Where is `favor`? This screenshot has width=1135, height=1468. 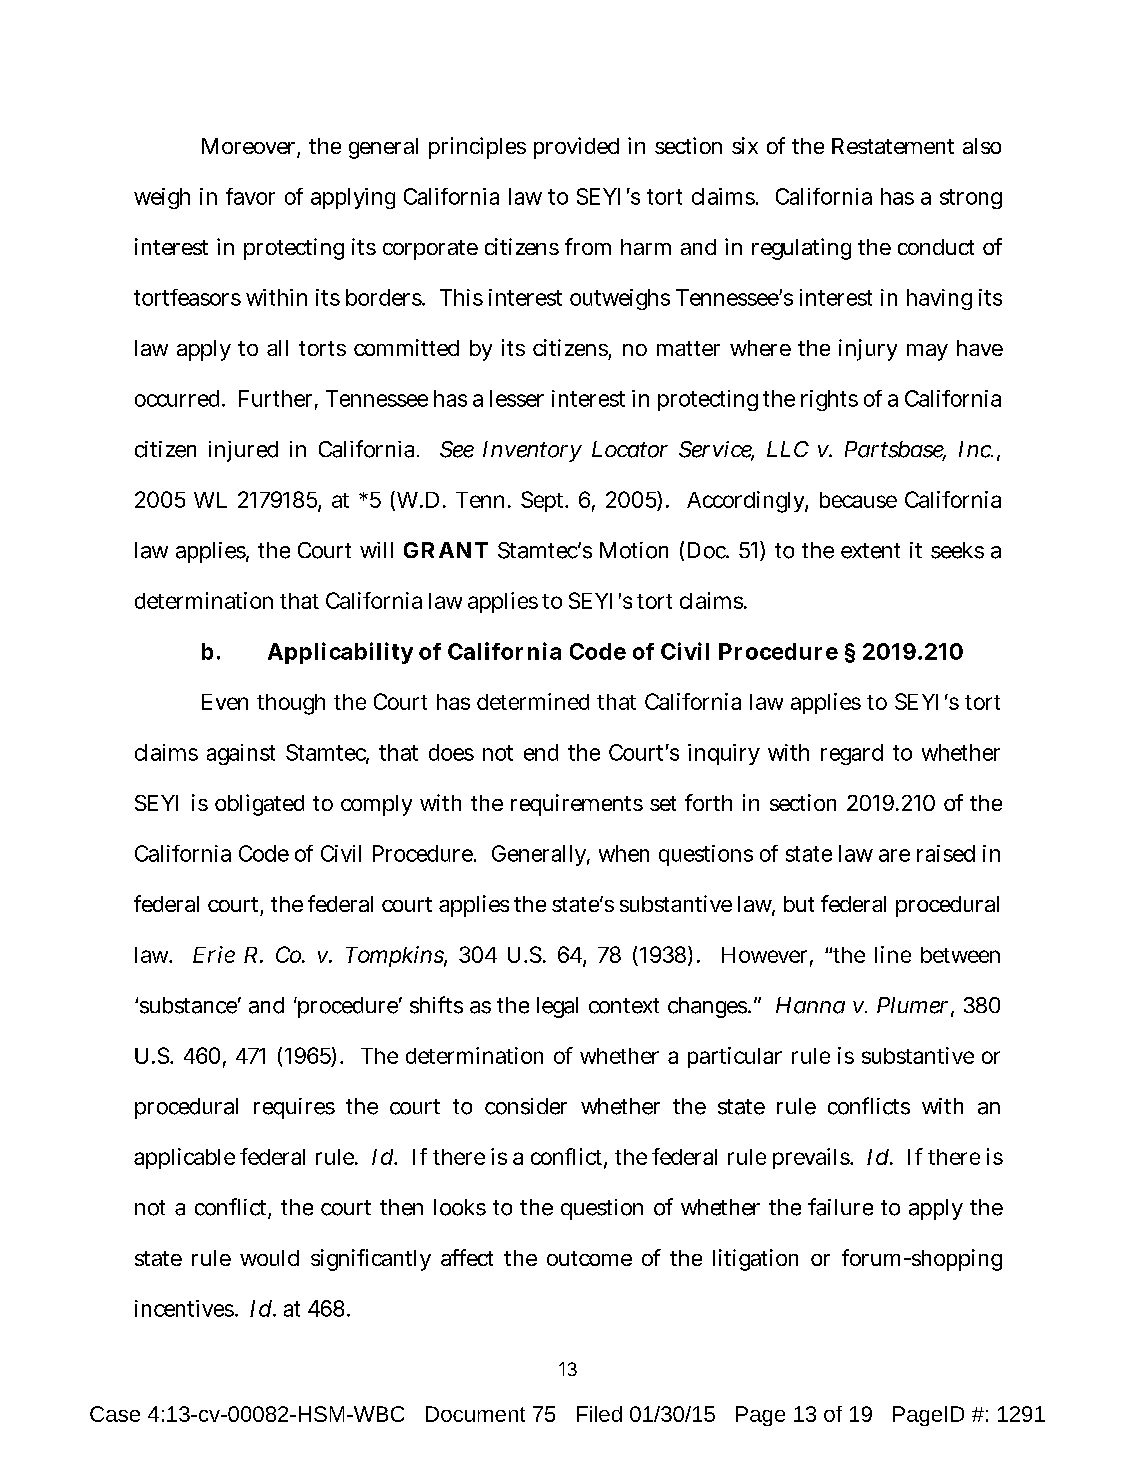
favor is located at coordinates (250, 196).
